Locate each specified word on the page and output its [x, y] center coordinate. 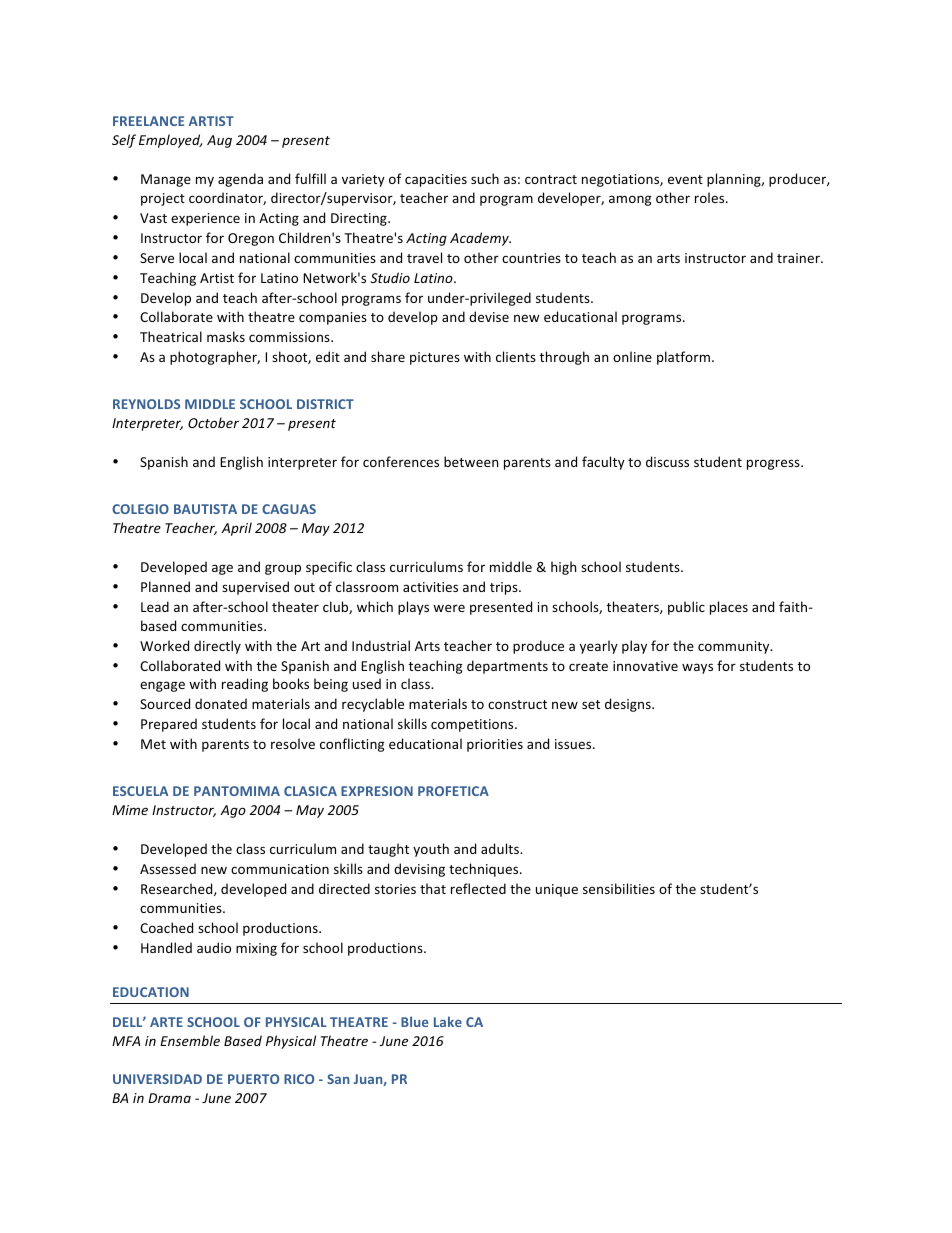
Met [153, 744]
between [471, 461]
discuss [667, 461]
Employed [170, 141]
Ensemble [190, 1040]
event [685, 179]
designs [629, 705]
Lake [448, 1021]
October [213, 422]
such [485, 178]
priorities [495, 745]
